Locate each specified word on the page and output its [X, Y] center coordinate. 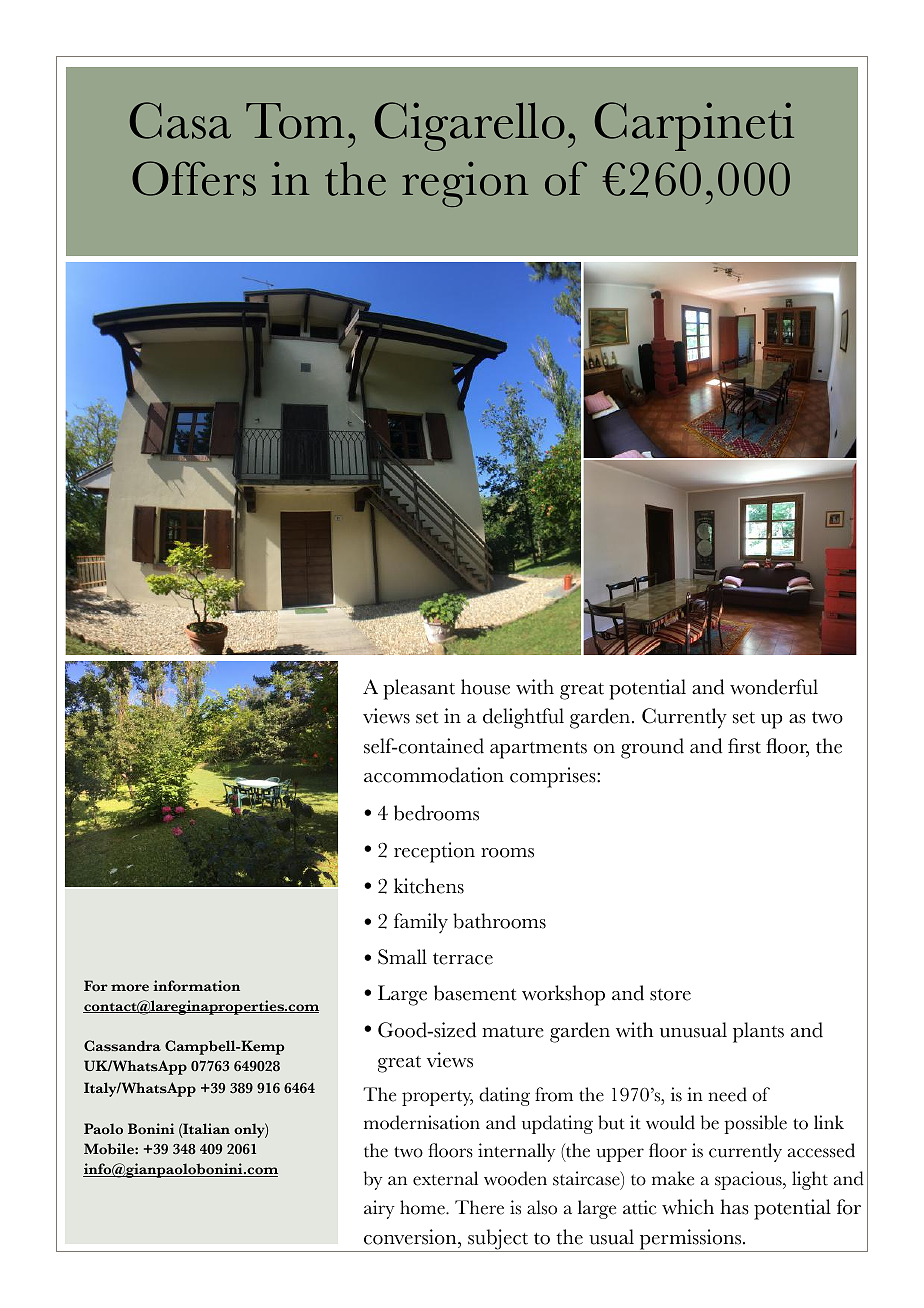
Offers [194, 178]
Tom [295, 121]
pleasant [419, 689]
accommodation [434, 775]
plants [758, 1032]
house [485, 687]
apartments [538, 750]
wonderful [774, 687]
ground [652, 748]
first [744, 746]
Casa [180, 120]
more [130, 988]
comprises [554, 777]
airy [379, 1209]
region [465, 184]
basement [475, 993]
